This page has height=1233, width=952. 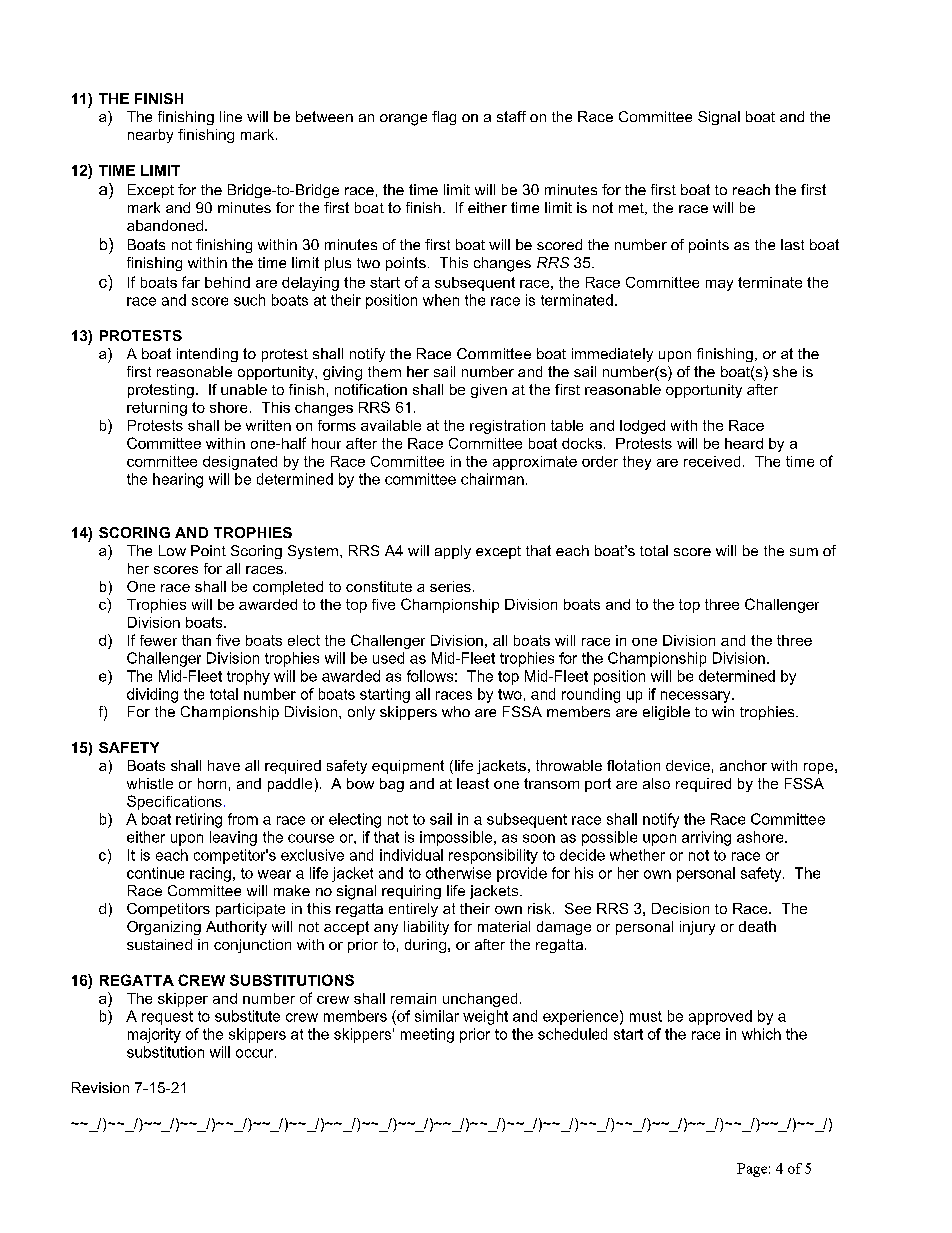 I want to click on dividing, so click(x=152, y=695).
